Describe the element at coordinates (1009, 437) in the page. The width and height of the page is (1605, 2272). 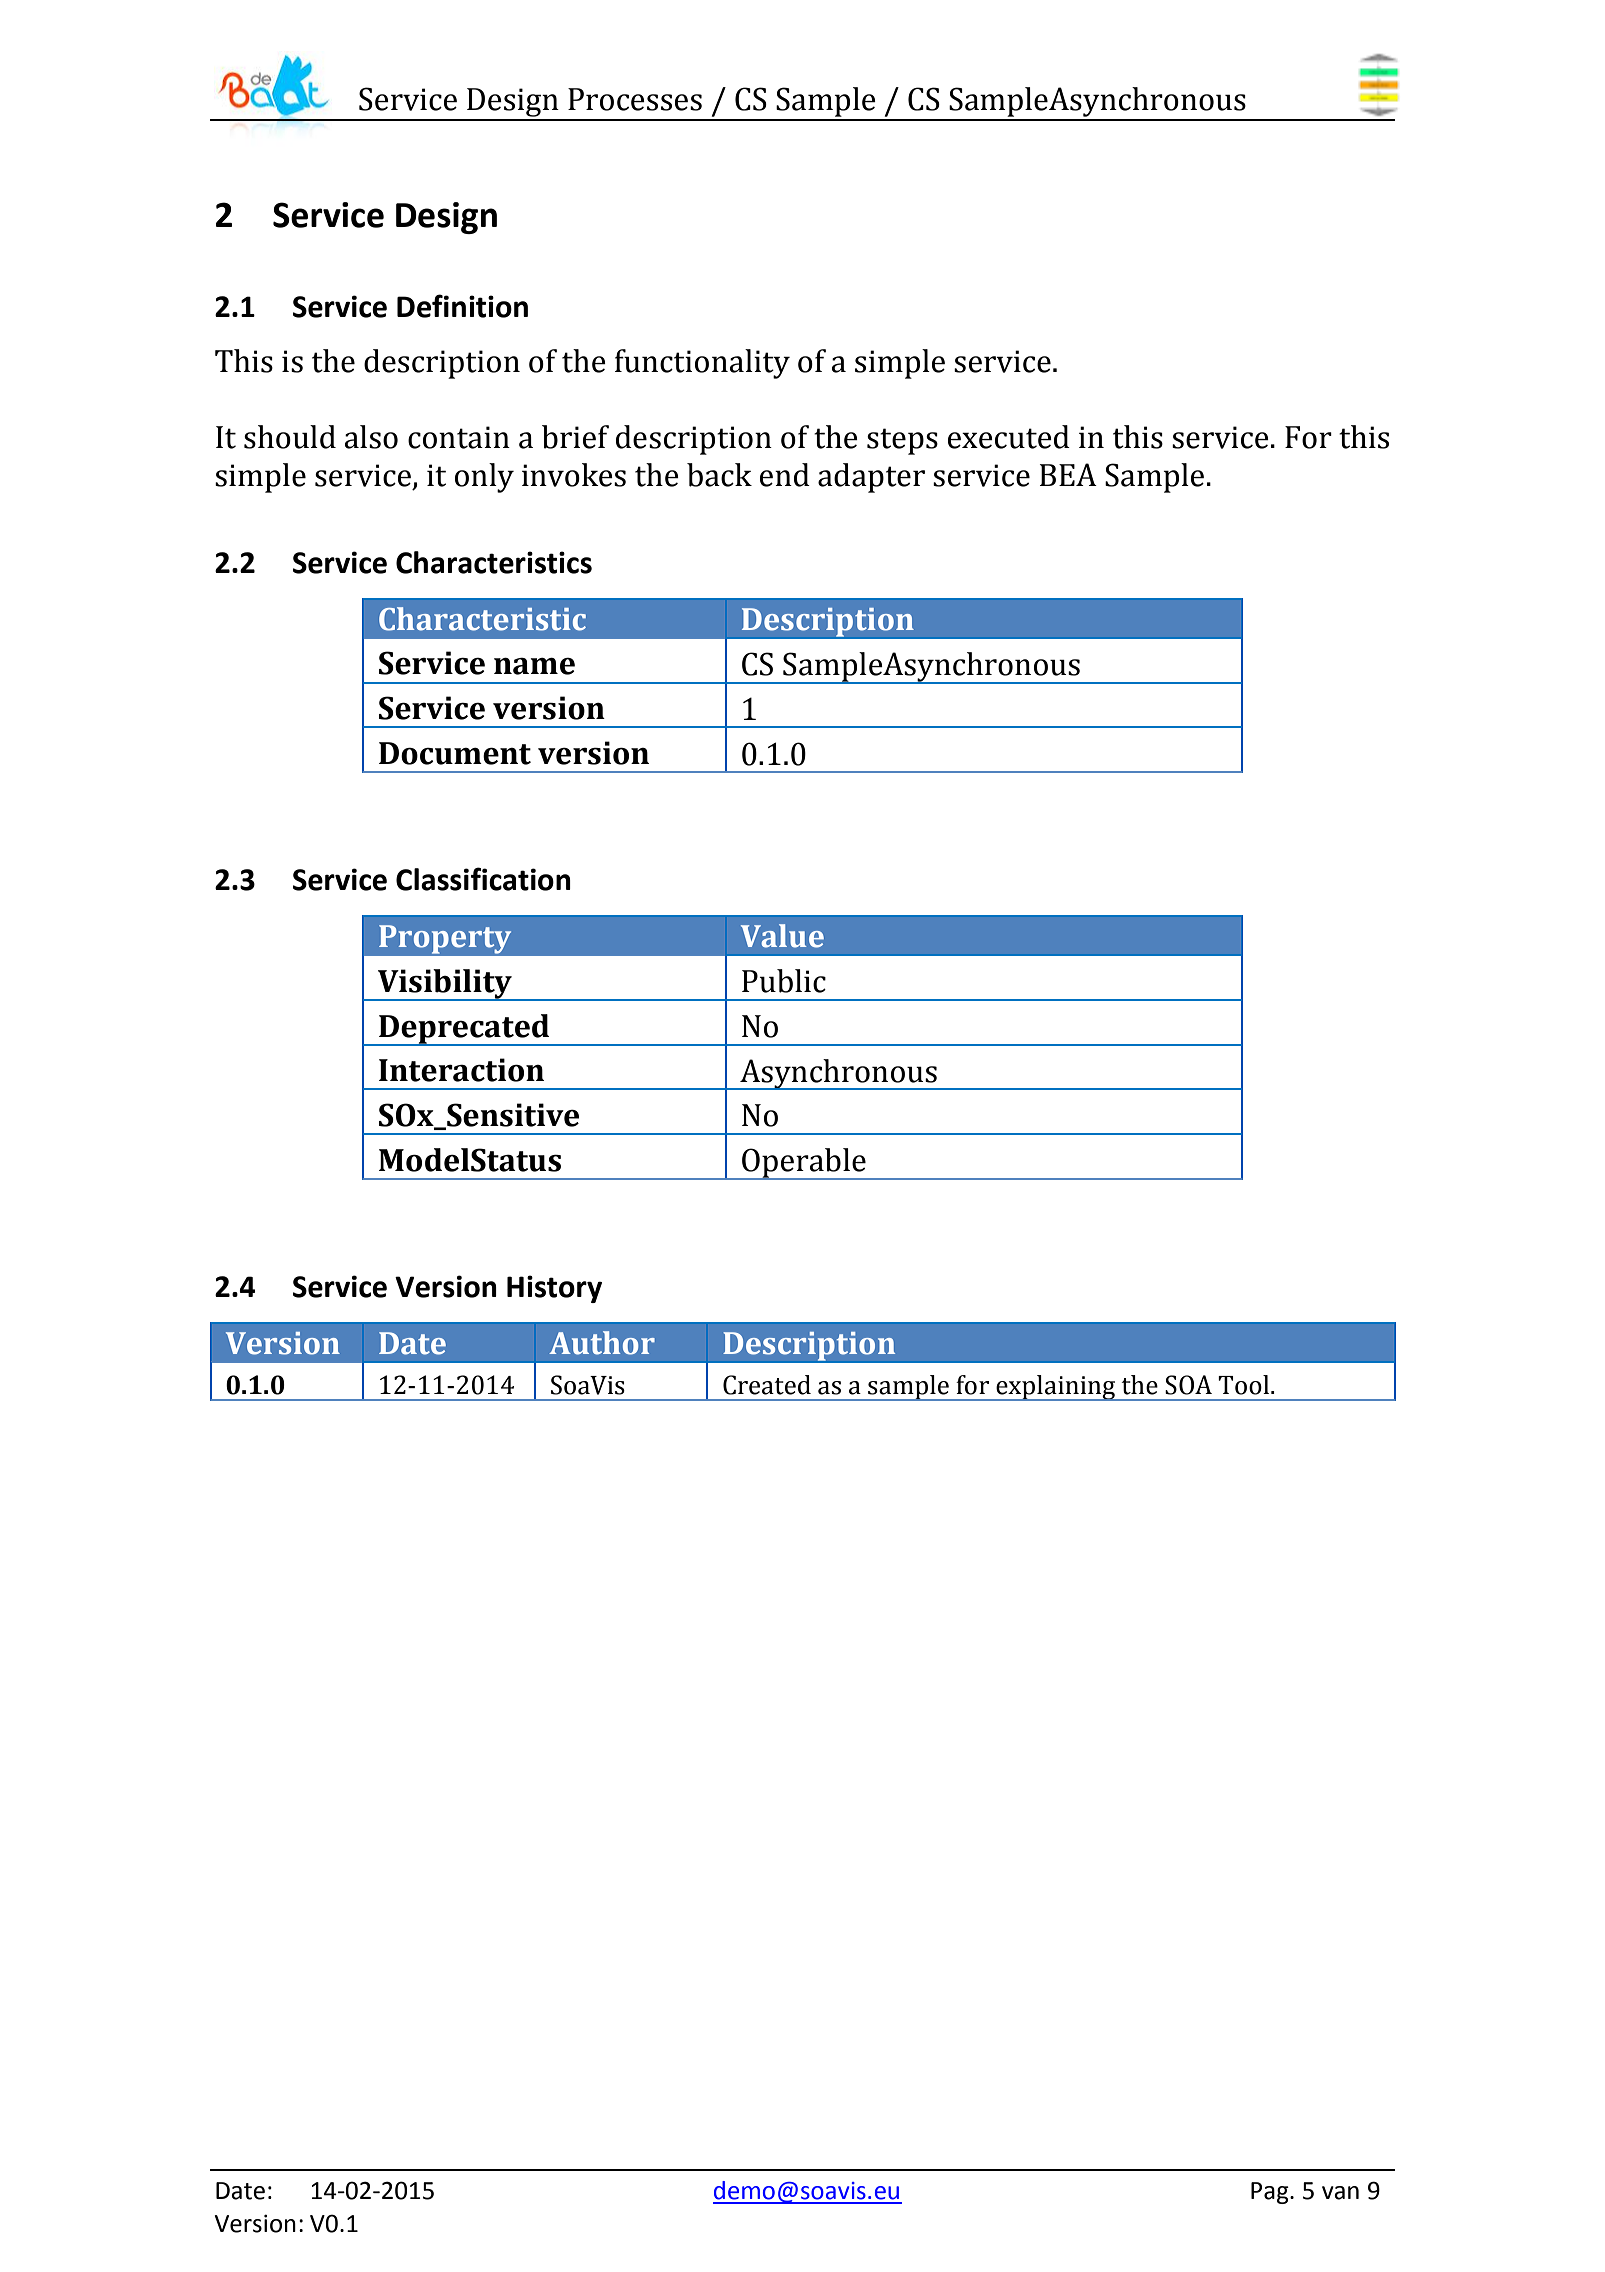
I see `executed` at that location.
